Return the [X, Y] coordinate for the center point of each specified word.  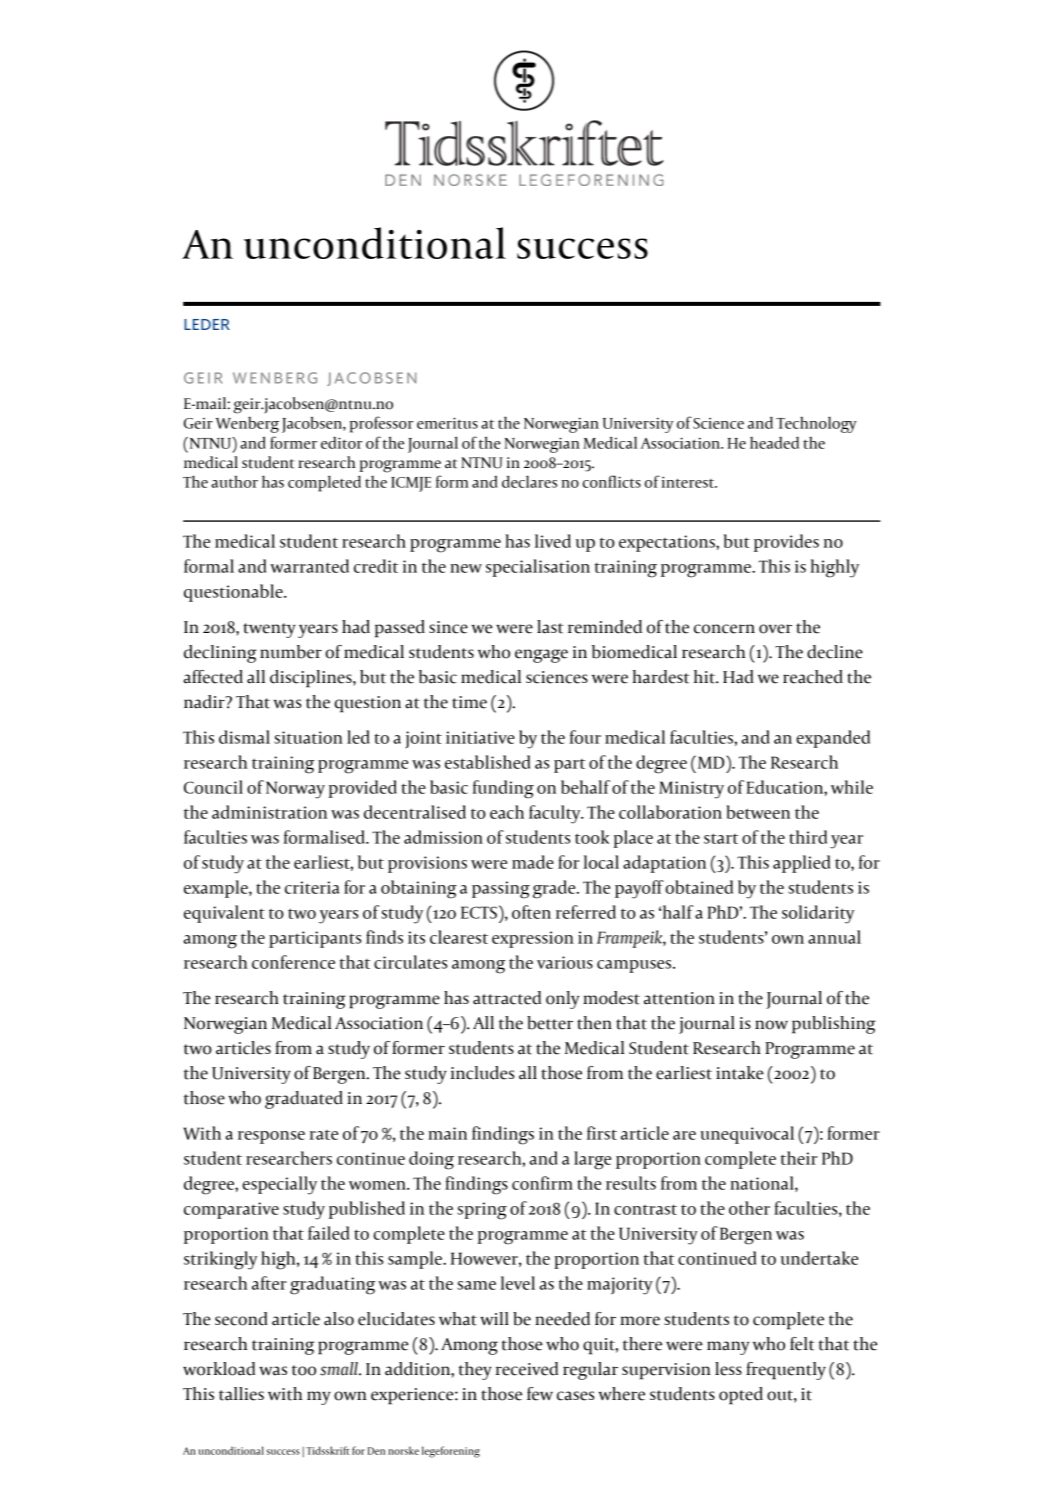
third [808, 837]
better [550, 1023]
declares [529, 481]
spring [482, 1211]
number [291, 652]
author [234, 481]
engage [541, 656]
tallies [241, 1394]
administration [269, 812]
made [533, 862]
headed [774, 443]
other [749, 1208]
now [771, 1025]
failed [328, 1233]
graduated [304, 1100]
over [775, 629]
